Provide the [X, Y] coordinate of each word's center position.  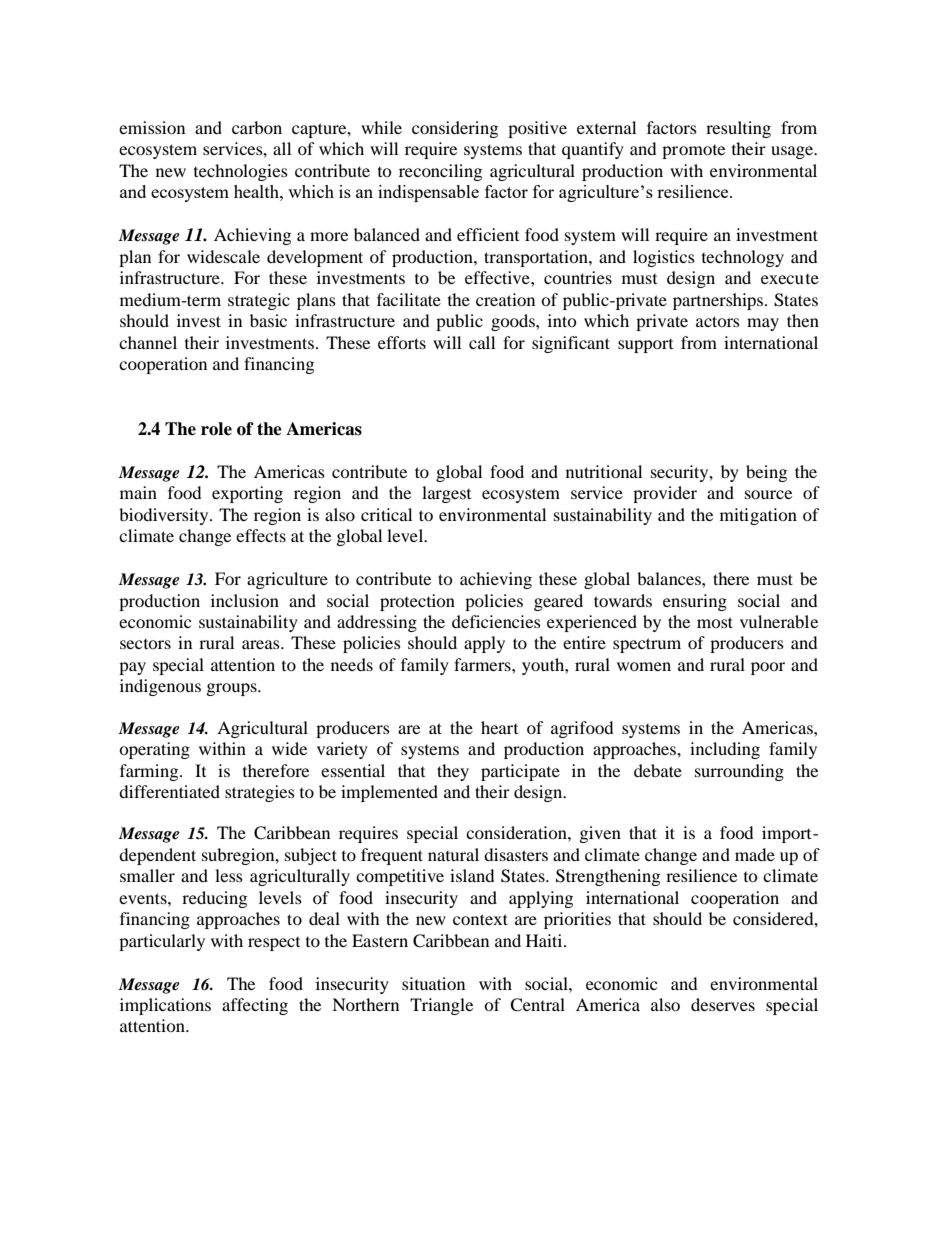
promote [693, 152]
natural [453, 854]
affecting [255, 1006]
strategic [259, 301]
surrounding [739, 772]
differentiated [169, 791]
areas [262, 644]
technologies [241, 172]
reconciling [440, 172]
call [482, 342]
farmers [483, 664]
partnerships [719, 301]
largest [446, 494]
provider [665, 494]
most [715, 622]
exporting [247, 494]
